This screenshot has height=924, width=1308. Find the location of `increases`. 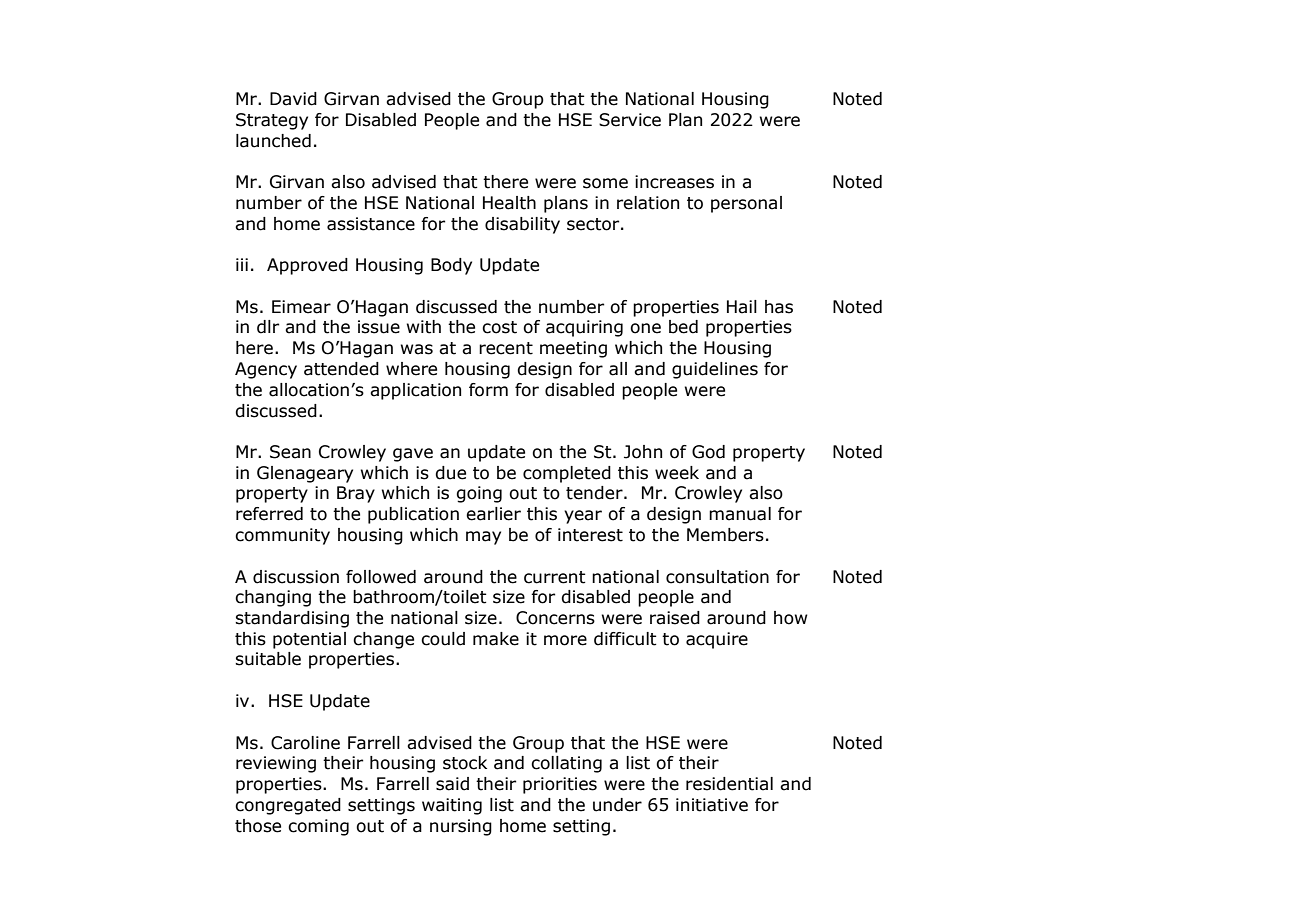

increases is located at coordinates (674, 182).
